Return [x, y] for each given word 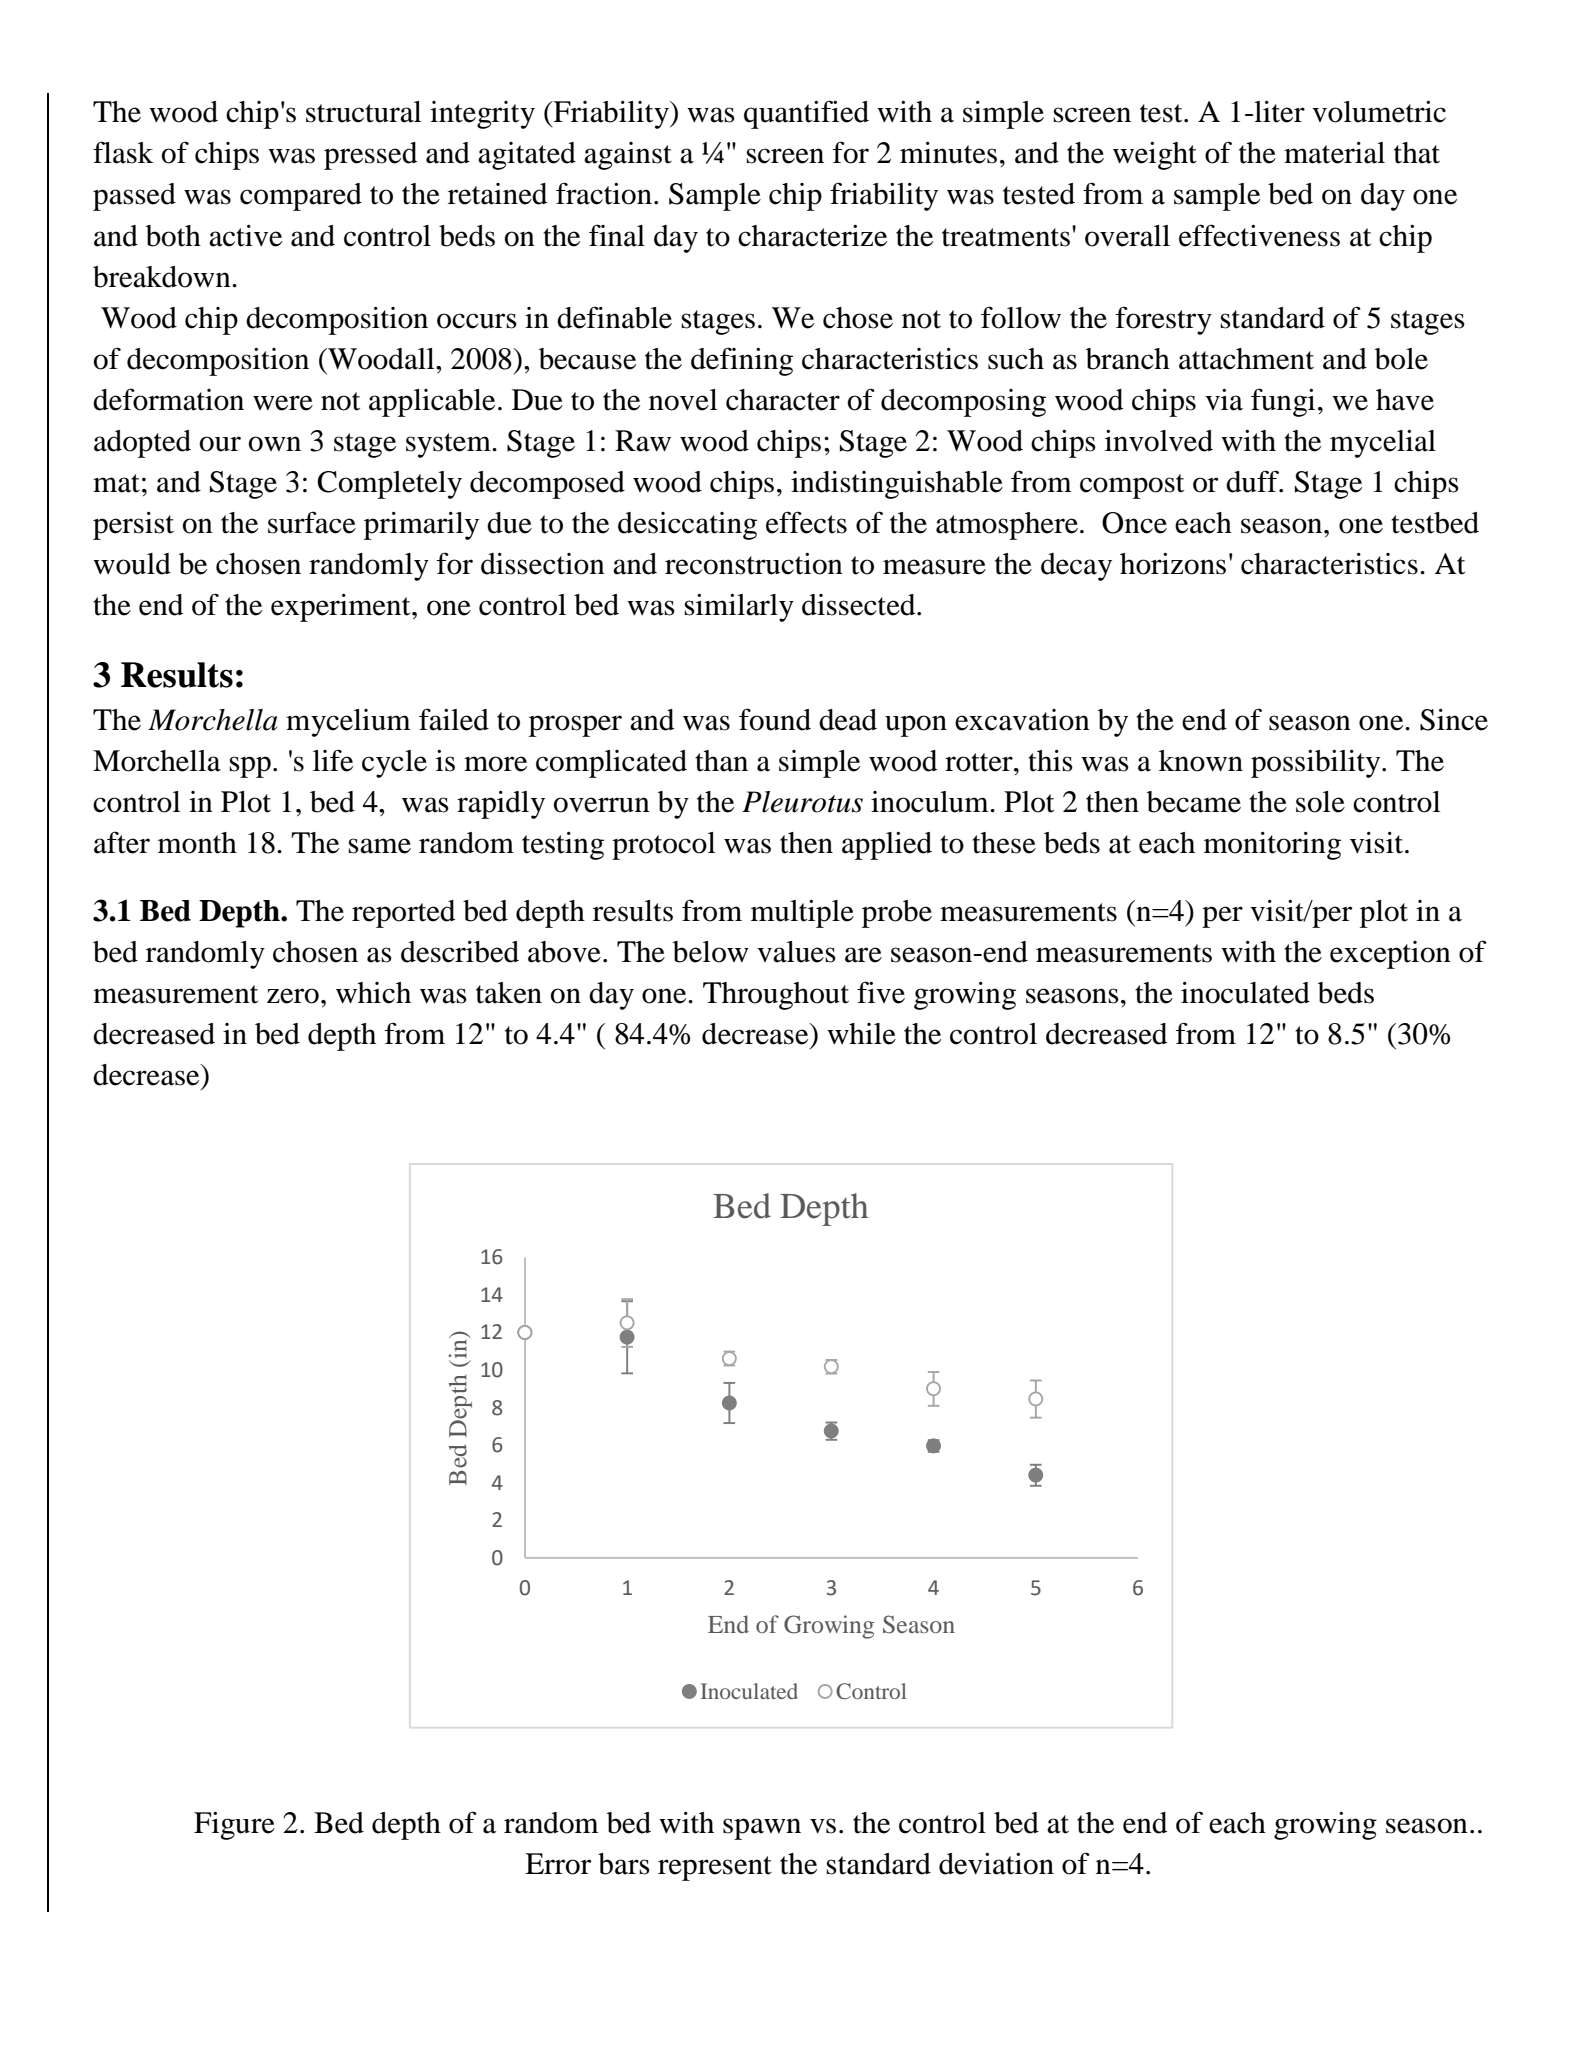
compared [301, 197]
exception [1390, 955]
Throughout [776, 996]
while [861, 1034]
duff [1254, 481]
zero [293, 996]
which [373, 993]
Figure [234, 1826]
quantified [806, 114]
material [1334, 153]
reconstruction [754, 564]
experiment [342, 608]
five [881, 992]
